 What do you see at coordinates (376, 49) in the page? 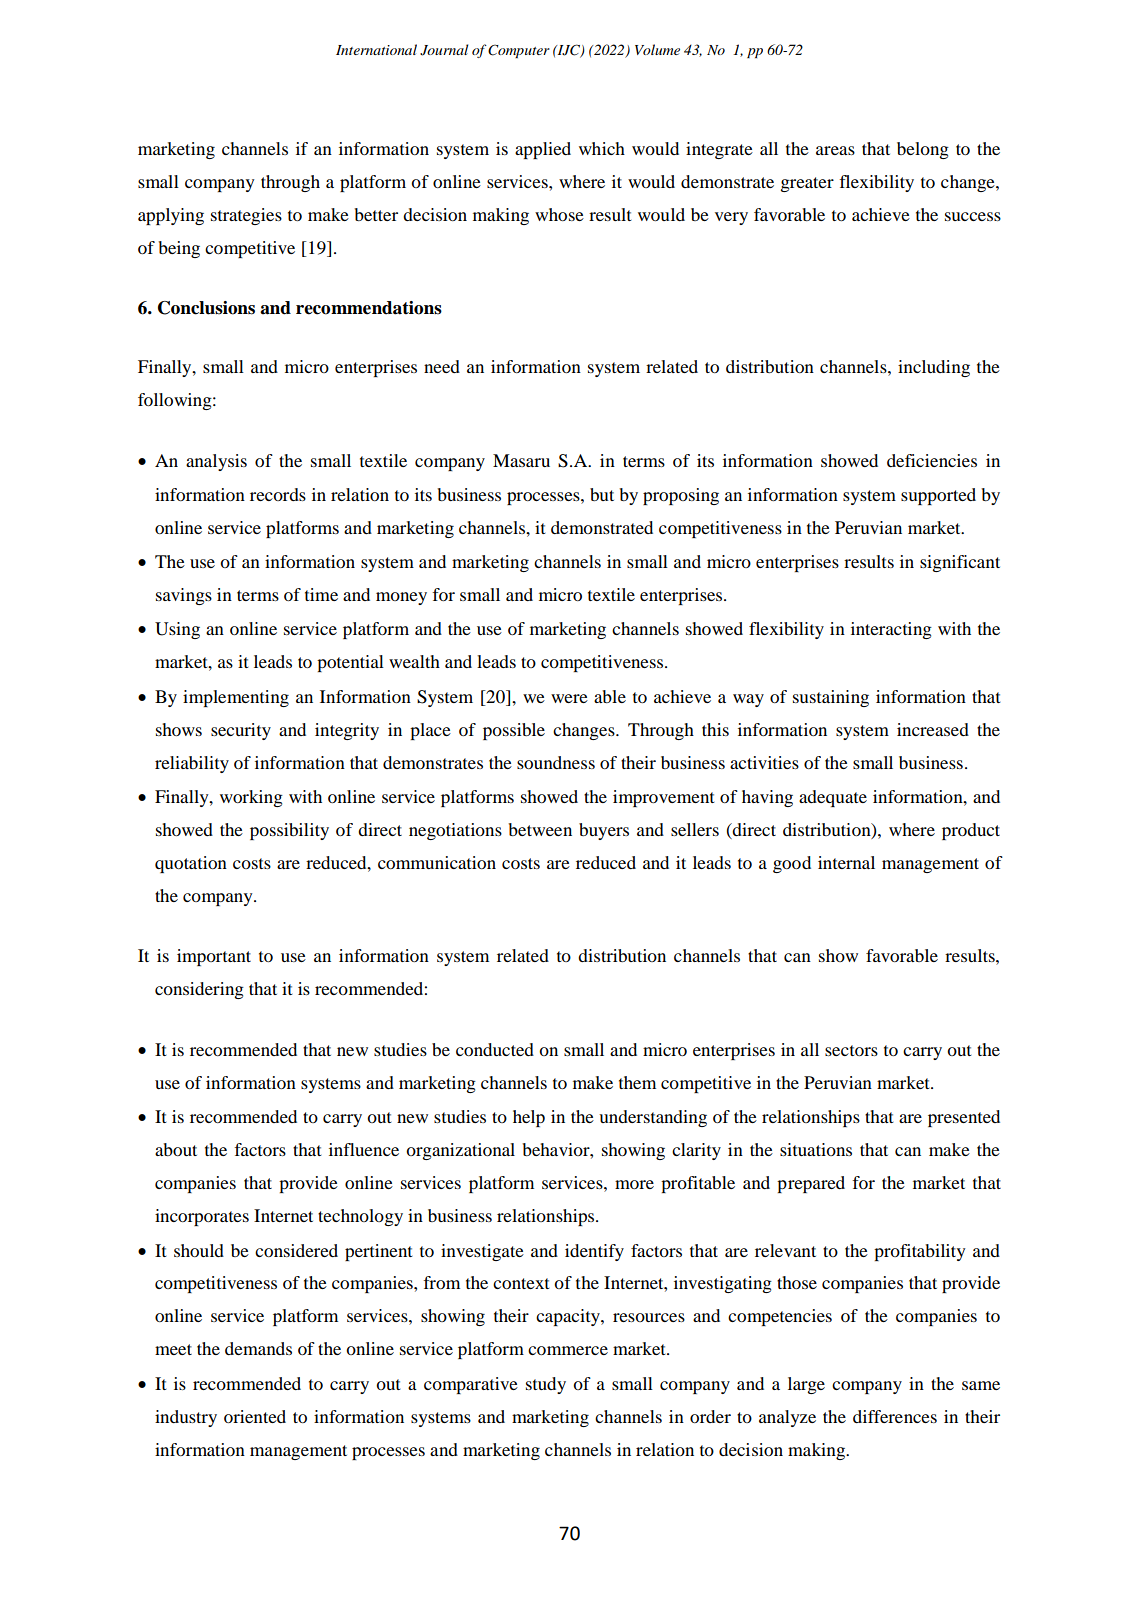
I see `International` at bounding box center [376, 49].
